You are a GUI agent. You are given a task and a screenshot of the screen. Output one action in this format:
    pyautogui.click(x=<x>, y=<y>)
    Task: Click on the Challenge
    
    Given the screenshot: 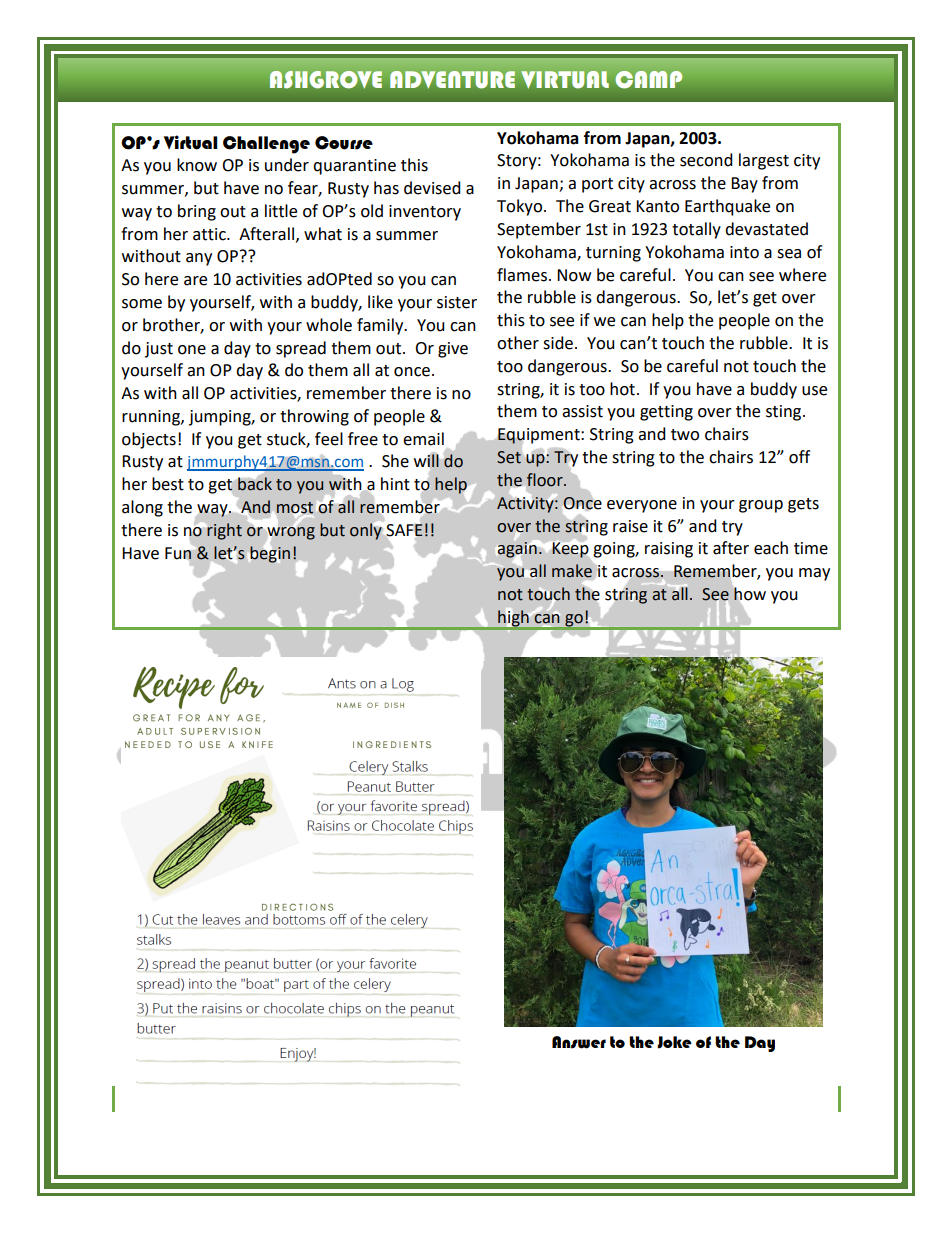 What is the action you would take?
    pyautogui.click(x=266, y=145)
